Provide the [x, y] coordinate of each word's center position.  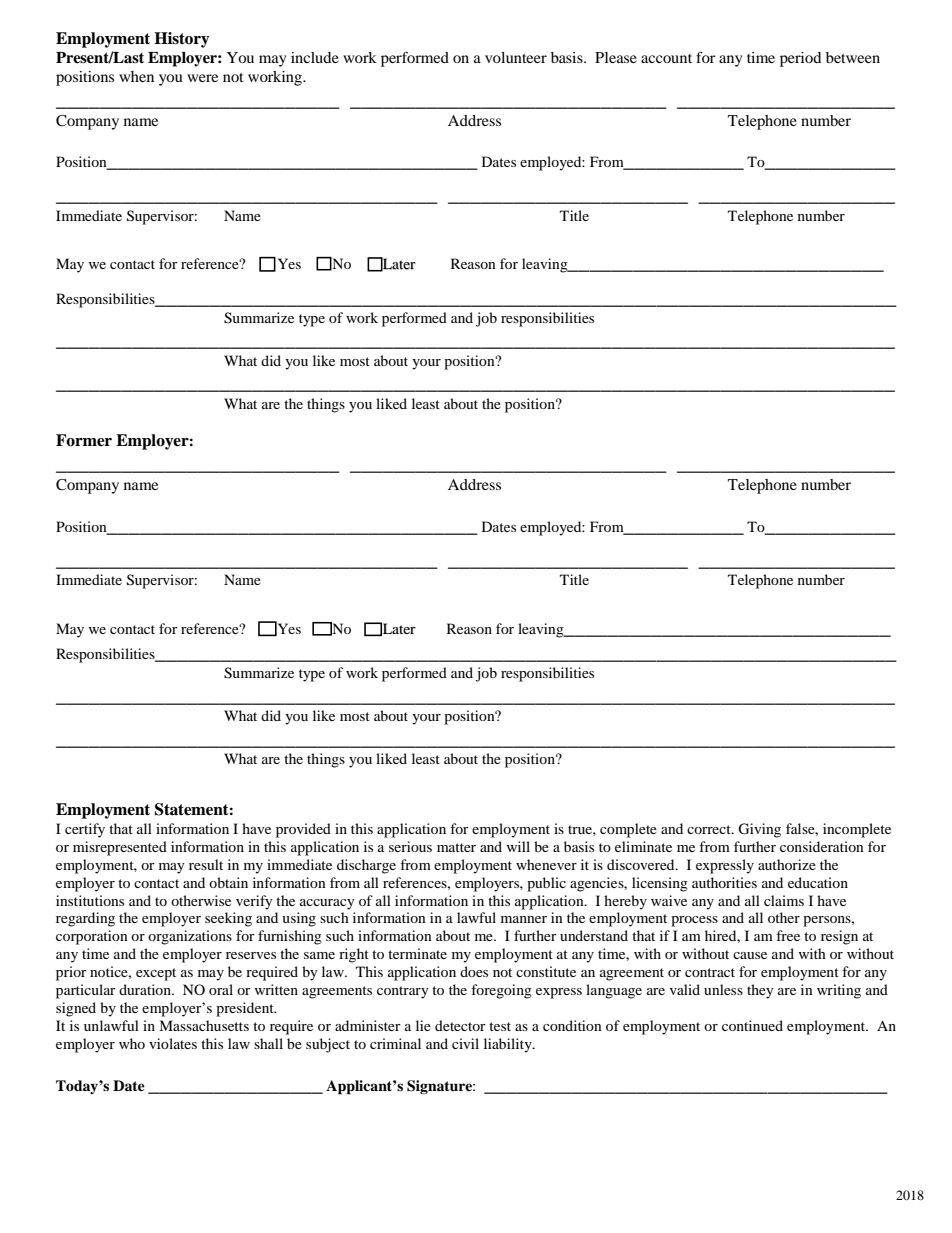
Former [84, 440]
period [800, 59]
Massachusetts [204, 1025]
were [202, 78]
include [315, 57]
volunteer [516, 57]
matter [456, 847]
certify [85, 830]
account [666, 58]
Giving [759, 830]
